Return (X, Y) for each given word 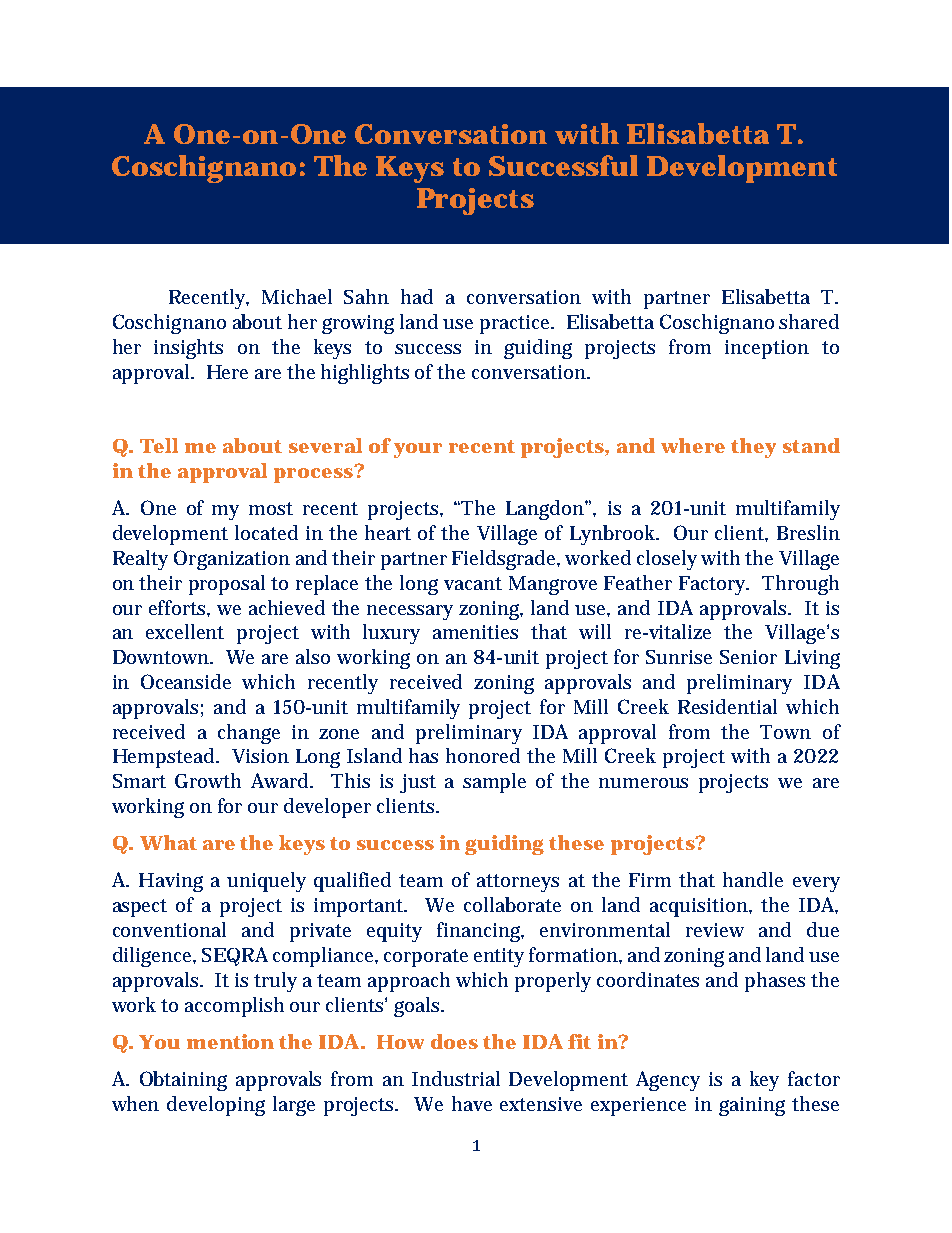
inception (767, 349)
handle (753, 879)
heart (388, 532)
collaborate (512, 904)
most (271, 508)
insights (188, 349)
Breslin (808, 532)
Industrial (456, 1078)
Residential (727, 706)
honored (483, 755)
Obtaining (183, 1081)
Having (171, 882)
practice (517, 324)
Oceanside (186, 681)
